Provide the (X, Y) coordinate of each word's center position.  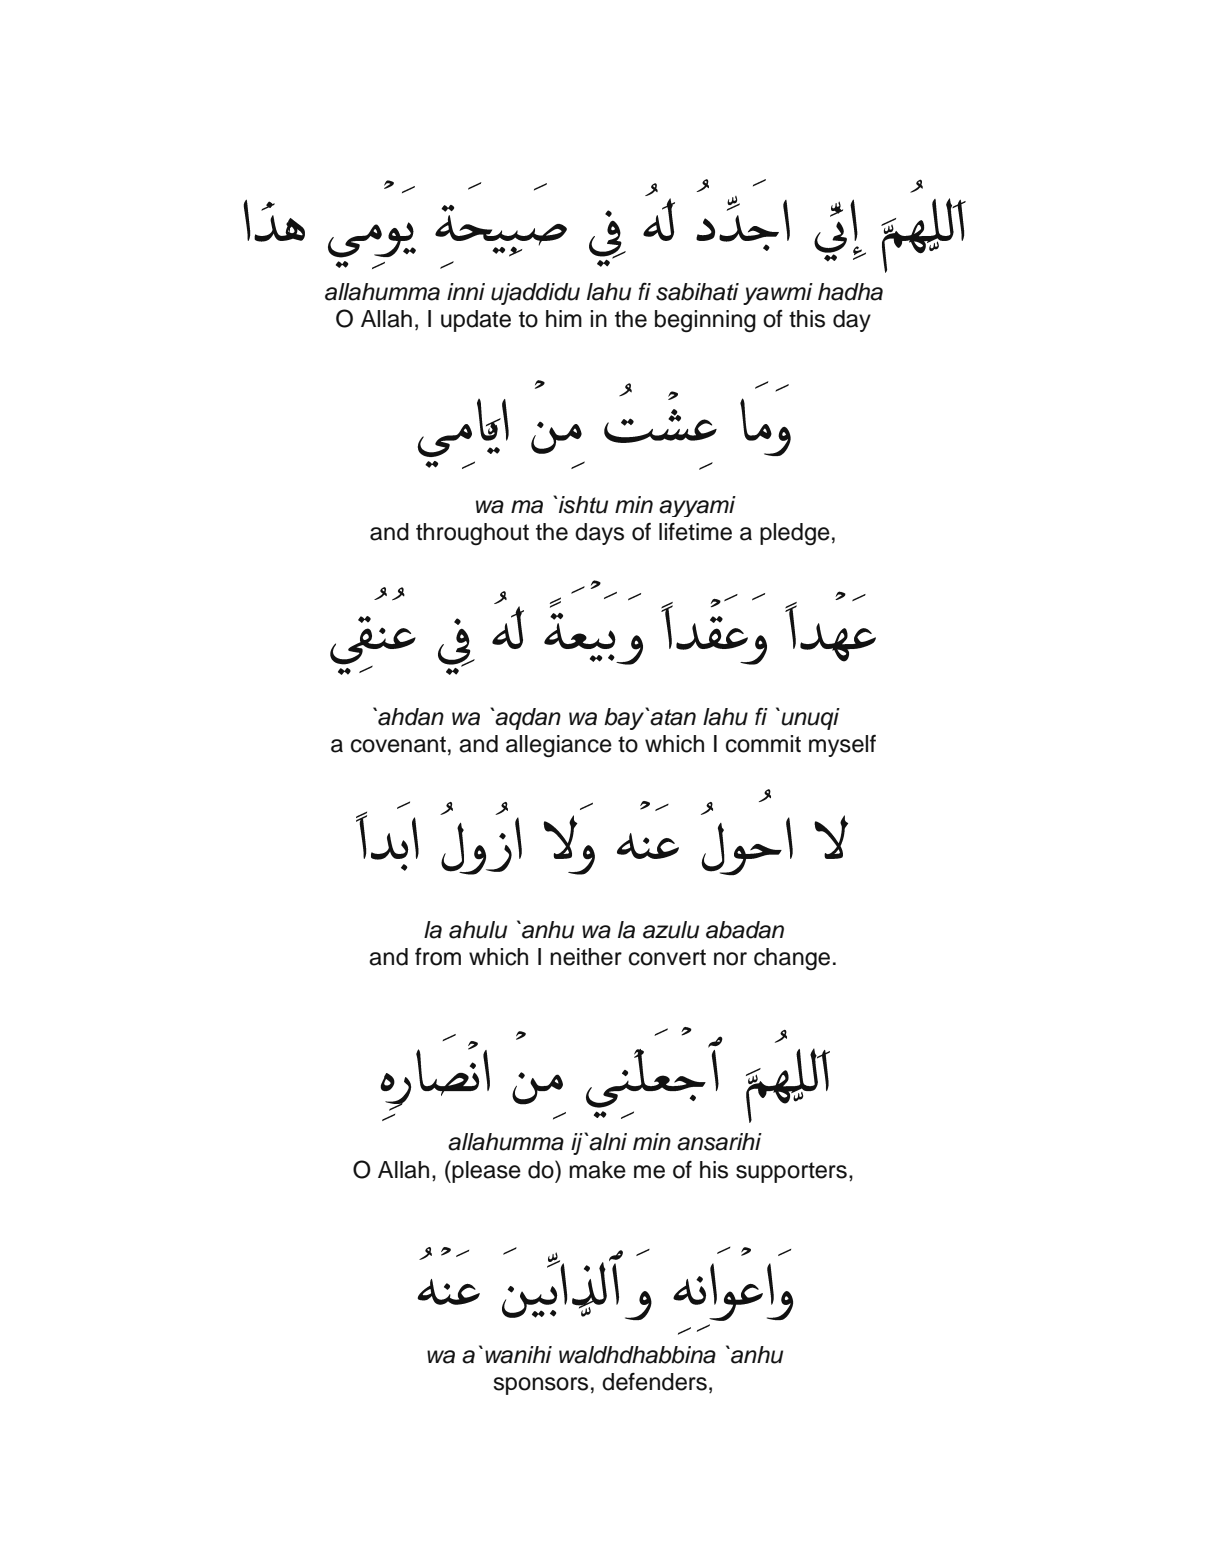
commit (763, 744)
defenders (654, 1382)
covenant (398, 744)
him (564, 318)
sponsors (541, 1386)
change (792, 959)
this (807, 319)
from (438, 957)
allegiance (559, 746)
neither (586, 957)
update (476, 321)
